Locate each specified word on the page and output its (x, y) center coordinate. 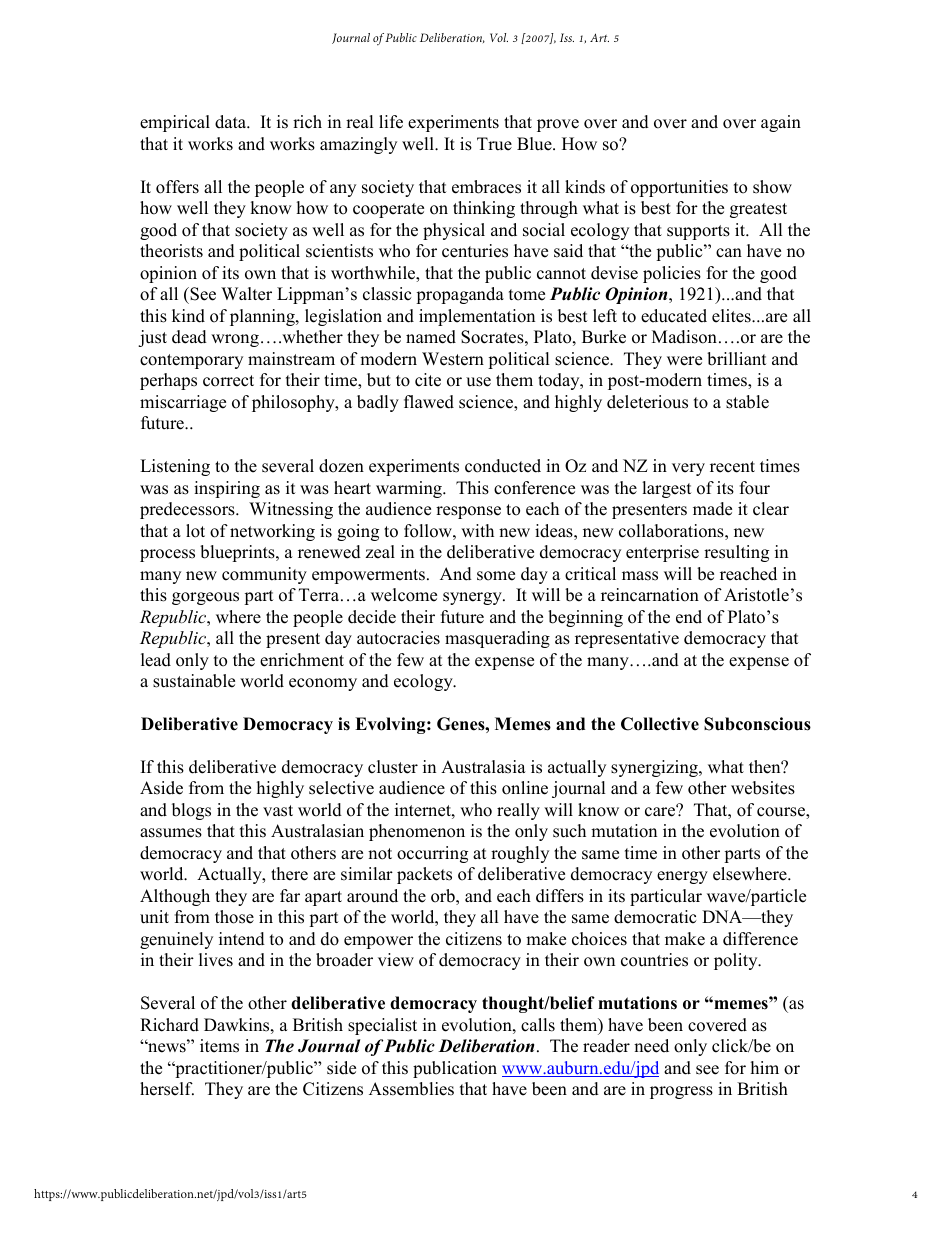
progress (681, 1092)
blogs (191, 811)
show (772, 187)
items (219, 1046)
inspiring (227, 489)
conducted (503, 466)
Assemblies (411, 1089)
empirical (175, 123)
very (688, 469)
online (525, 788)
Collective (660, 724)
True (494, 144)
